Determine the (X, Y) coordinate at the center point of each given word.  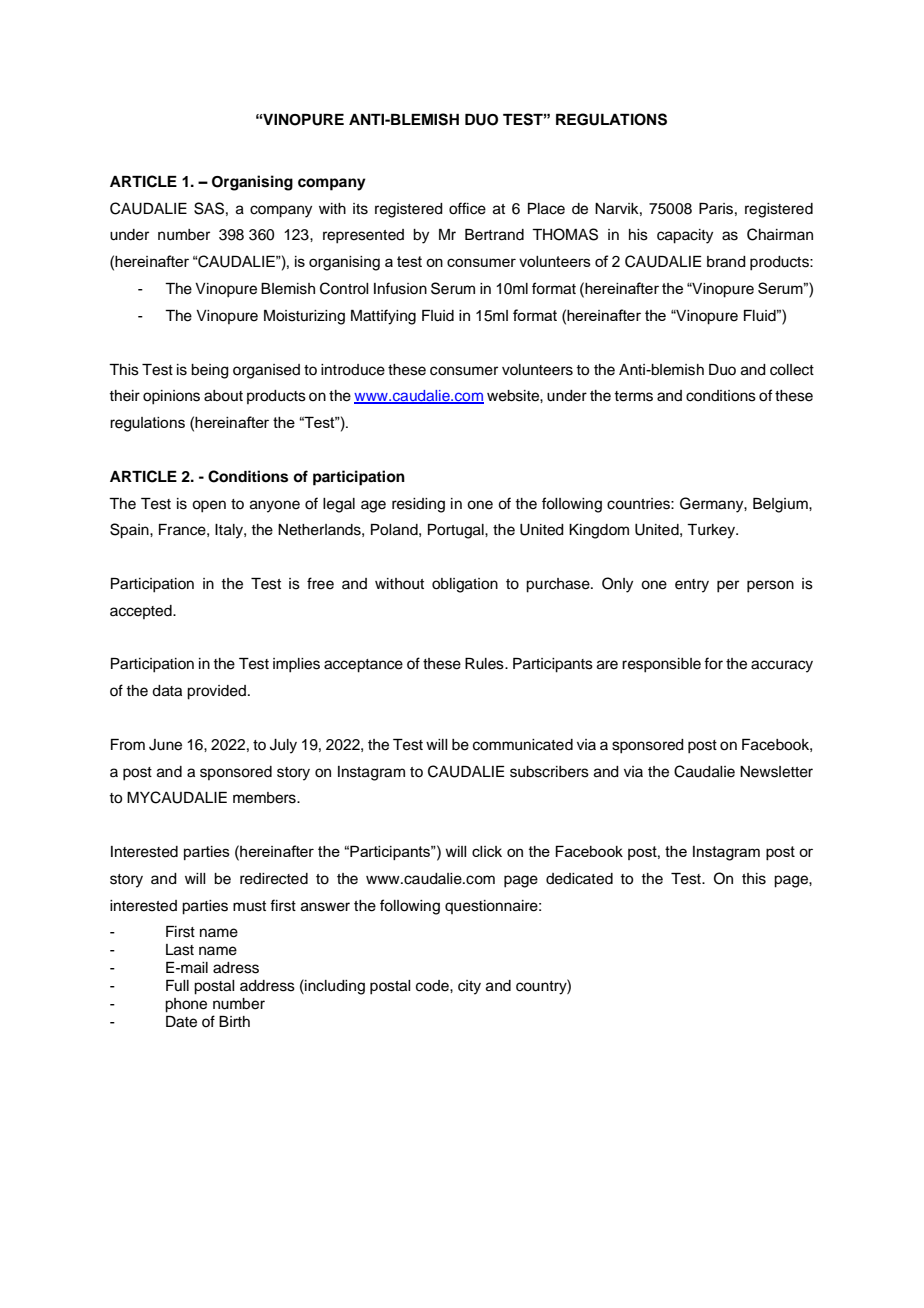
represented (363, 236)
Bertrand (494, 235)
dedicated (579, 879)
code (433, 986)
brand (726, 262)
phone (186, 1005)
